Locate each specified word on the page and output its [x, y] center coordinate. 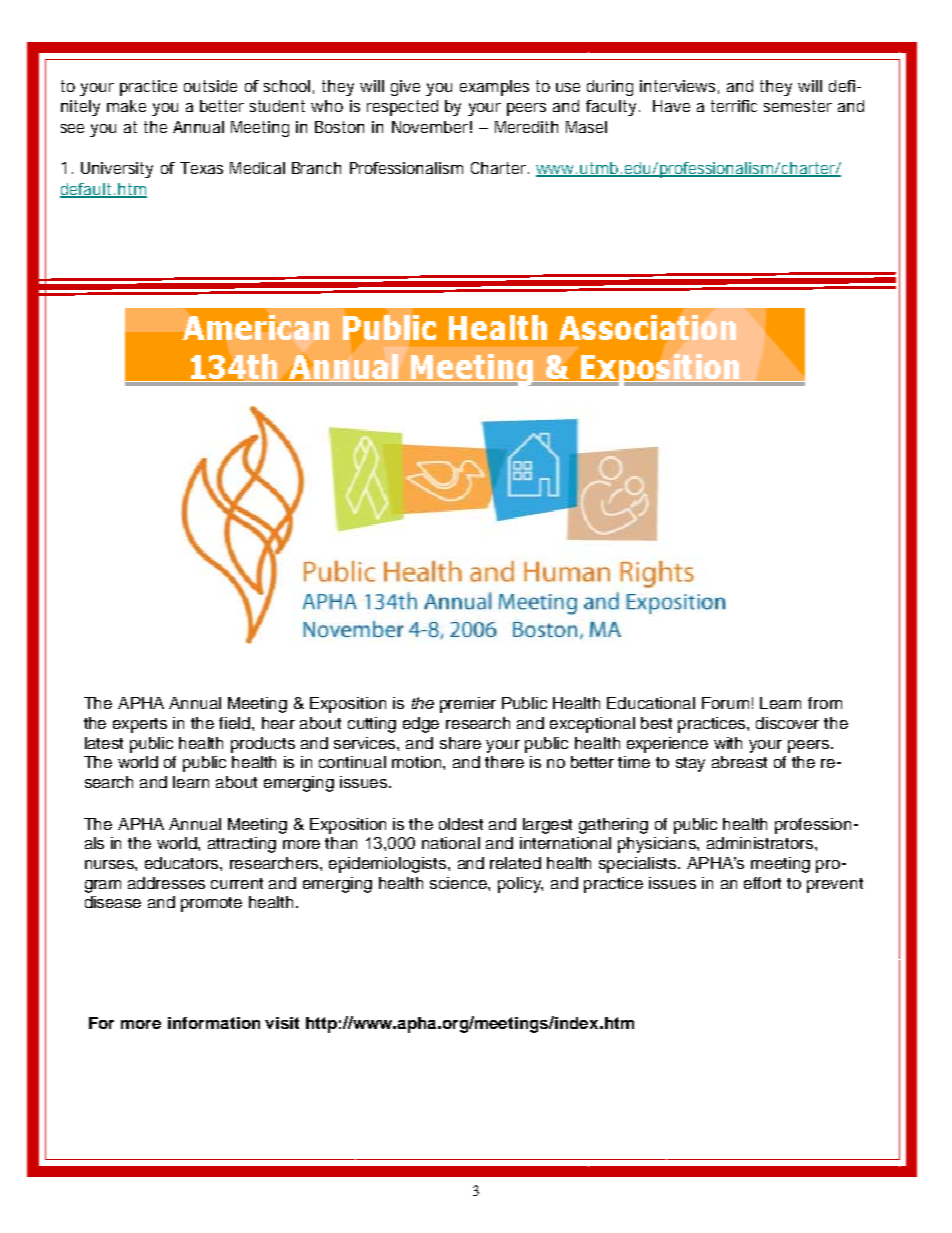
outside [210, 86]
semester [798, 106]
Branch [316, 168]
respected [402, 108]
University [117, 170]
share [460, 743]
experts [140, 725]
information [214, 1023]
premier [468, 705]
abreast [739, 762]
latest [104, 743]
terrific [734, 106]
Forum [725, 703]
